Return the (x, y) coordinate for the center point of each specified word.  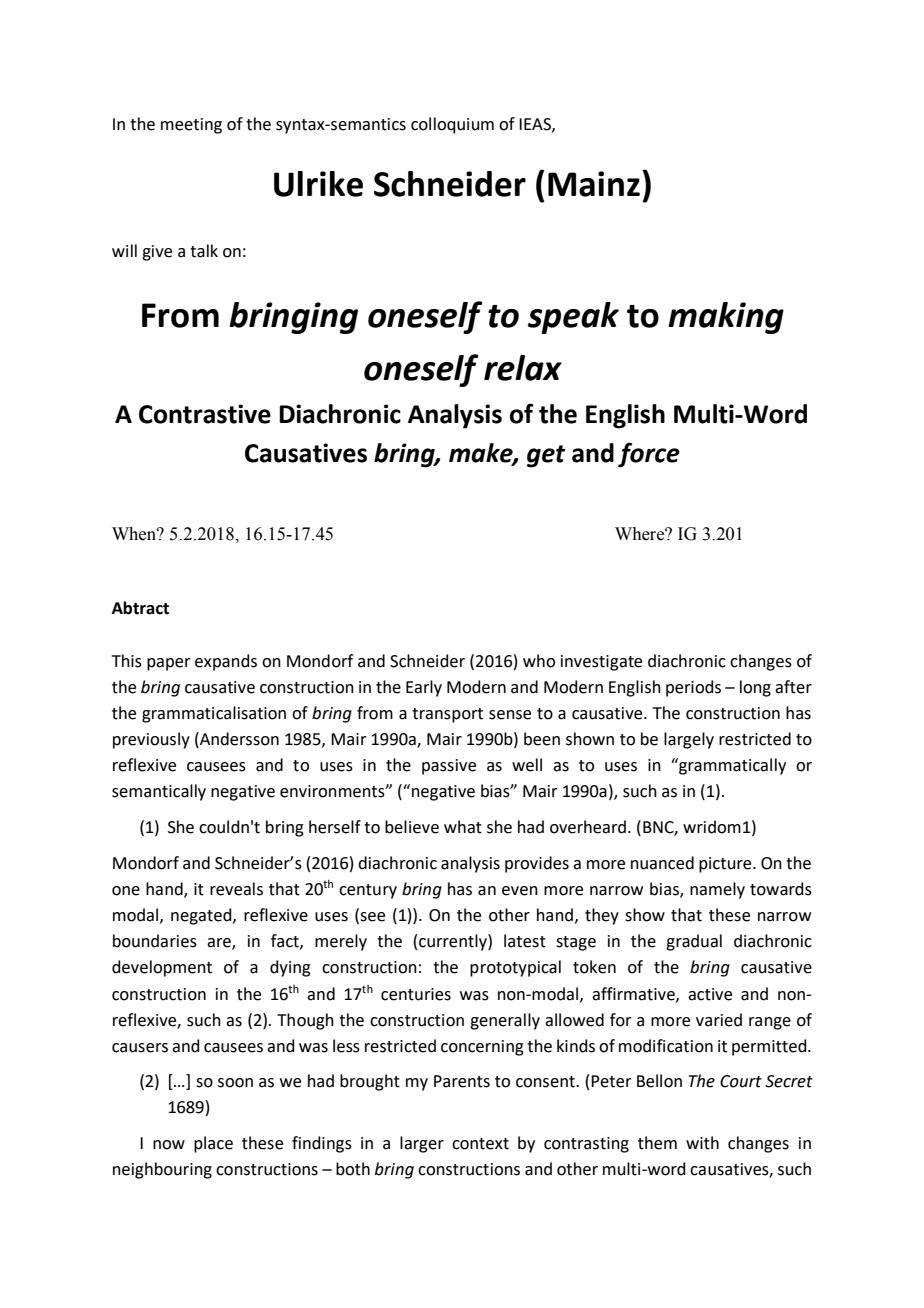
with (702, 1143)
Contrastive (205, 414)
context (480, 1144)
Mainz (594, 184)
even (520, 891)
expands (226, 662)
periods (693, 688)
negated (202, 916)
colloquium (452, 125)
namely (717, 890)
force (649, 455)
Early (424, 688)
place (213, 1144)
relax (523, 368)
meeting (191, 126)
